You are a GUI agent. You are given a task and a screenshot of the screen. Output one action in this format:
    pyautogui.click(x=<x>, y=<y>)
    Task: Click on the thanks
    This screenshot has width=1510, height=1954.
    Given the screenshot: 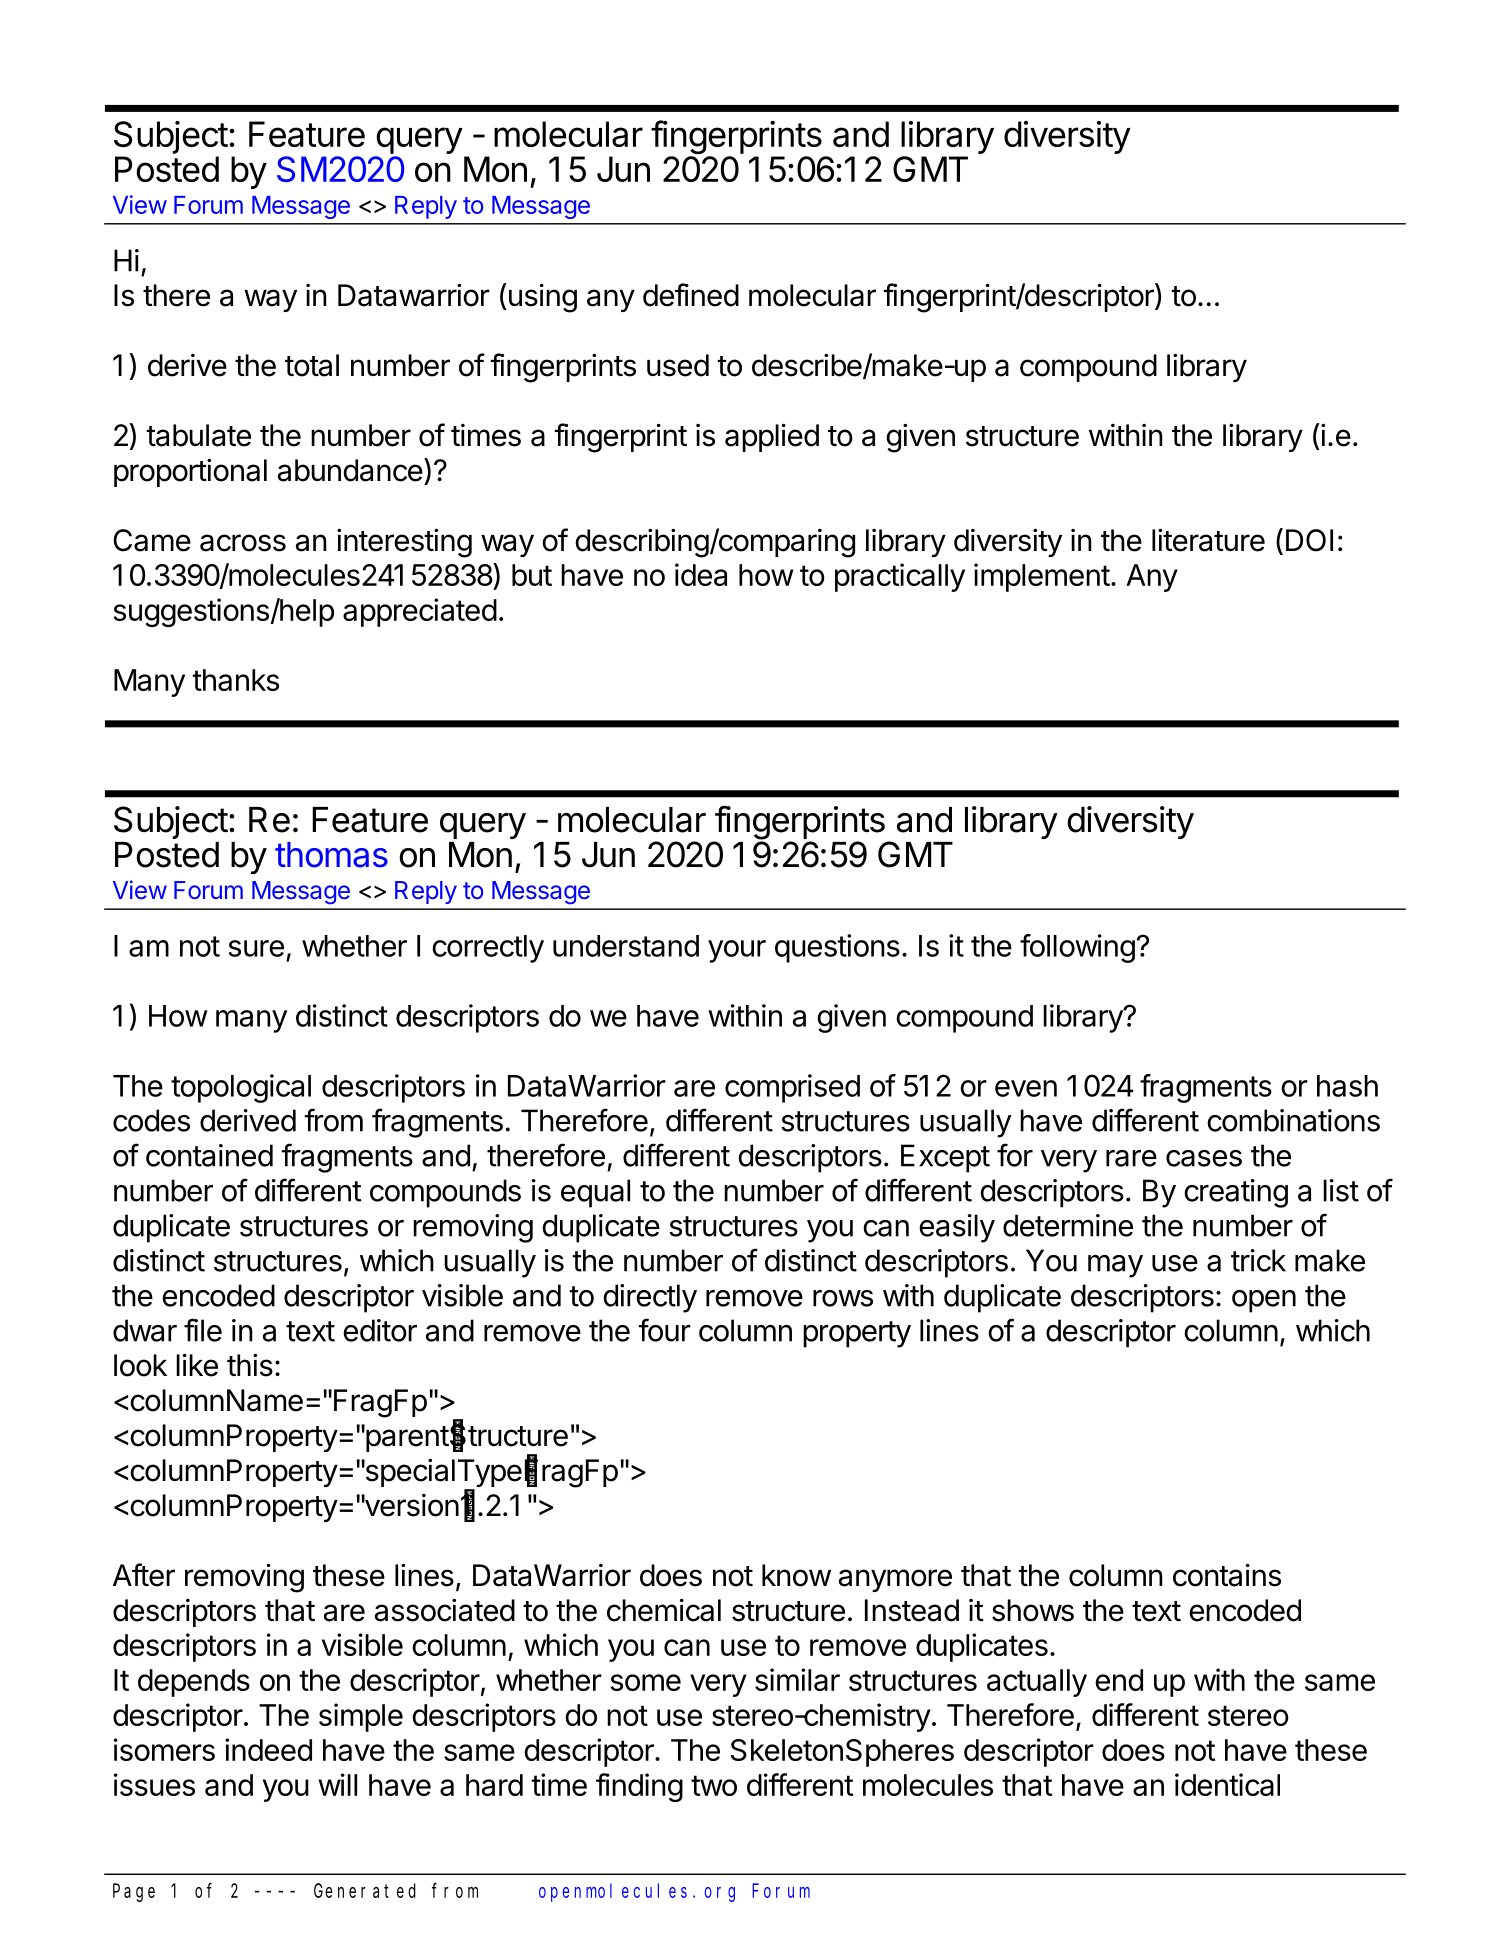 What is the action you would take?
    pyautogui.click(x=235, y=680)
